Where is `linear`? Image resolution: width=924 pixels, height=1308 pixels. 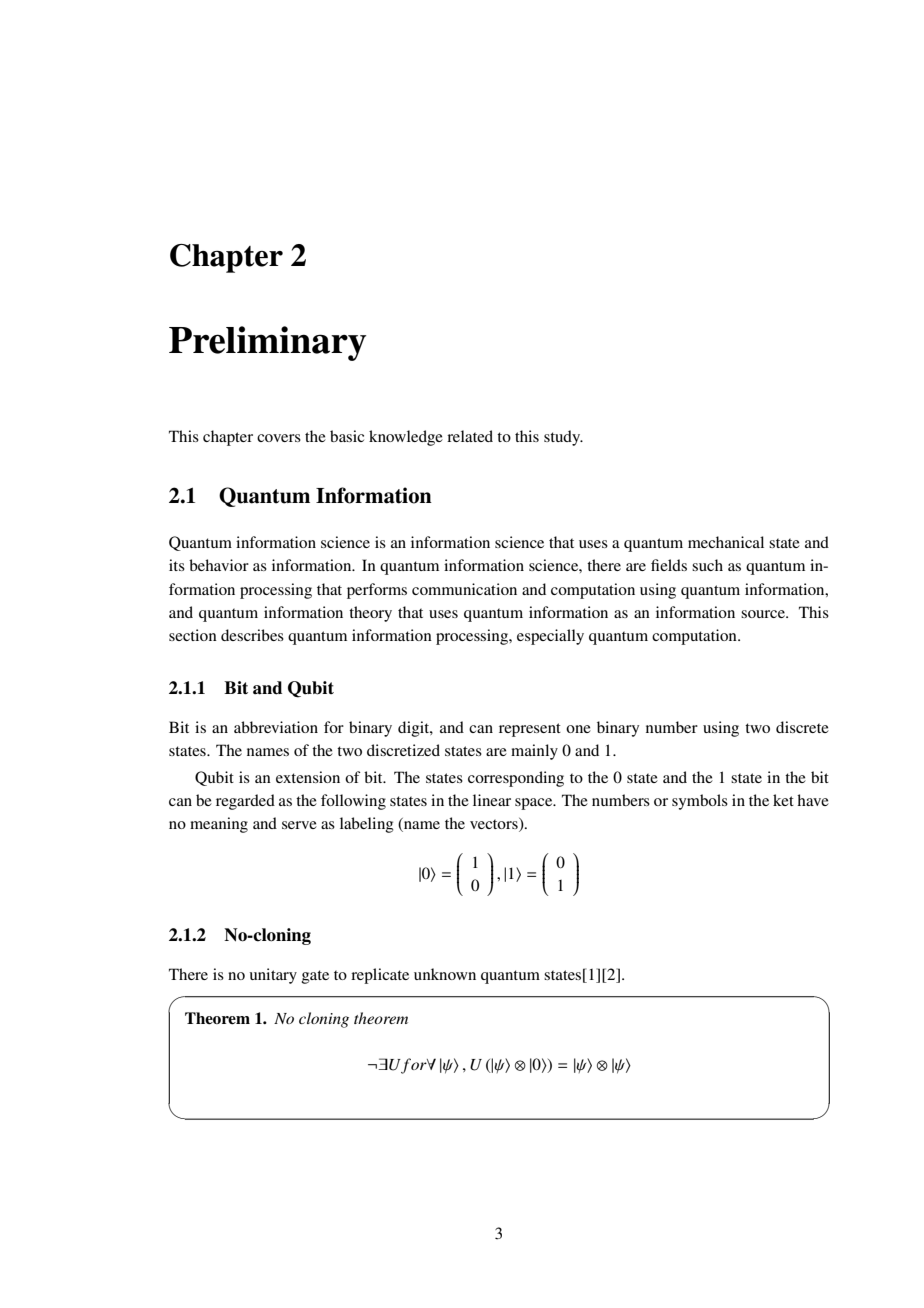 linear is located at coordinates (492, 800).
